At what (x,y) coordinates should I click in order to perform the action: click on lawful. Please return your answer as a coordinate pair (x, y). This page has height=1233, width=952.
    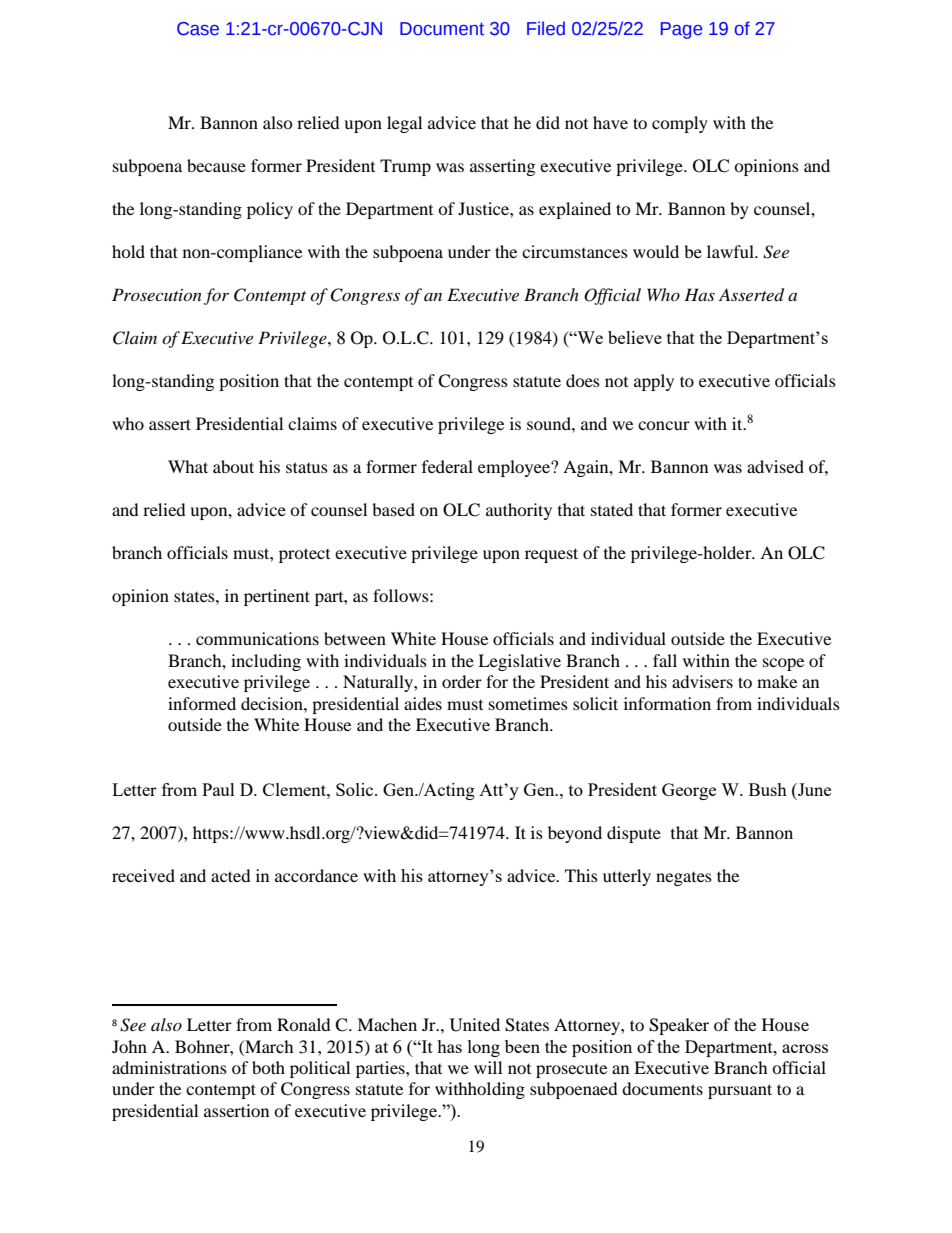
    Looking at the image, I should click on (731, 251).
